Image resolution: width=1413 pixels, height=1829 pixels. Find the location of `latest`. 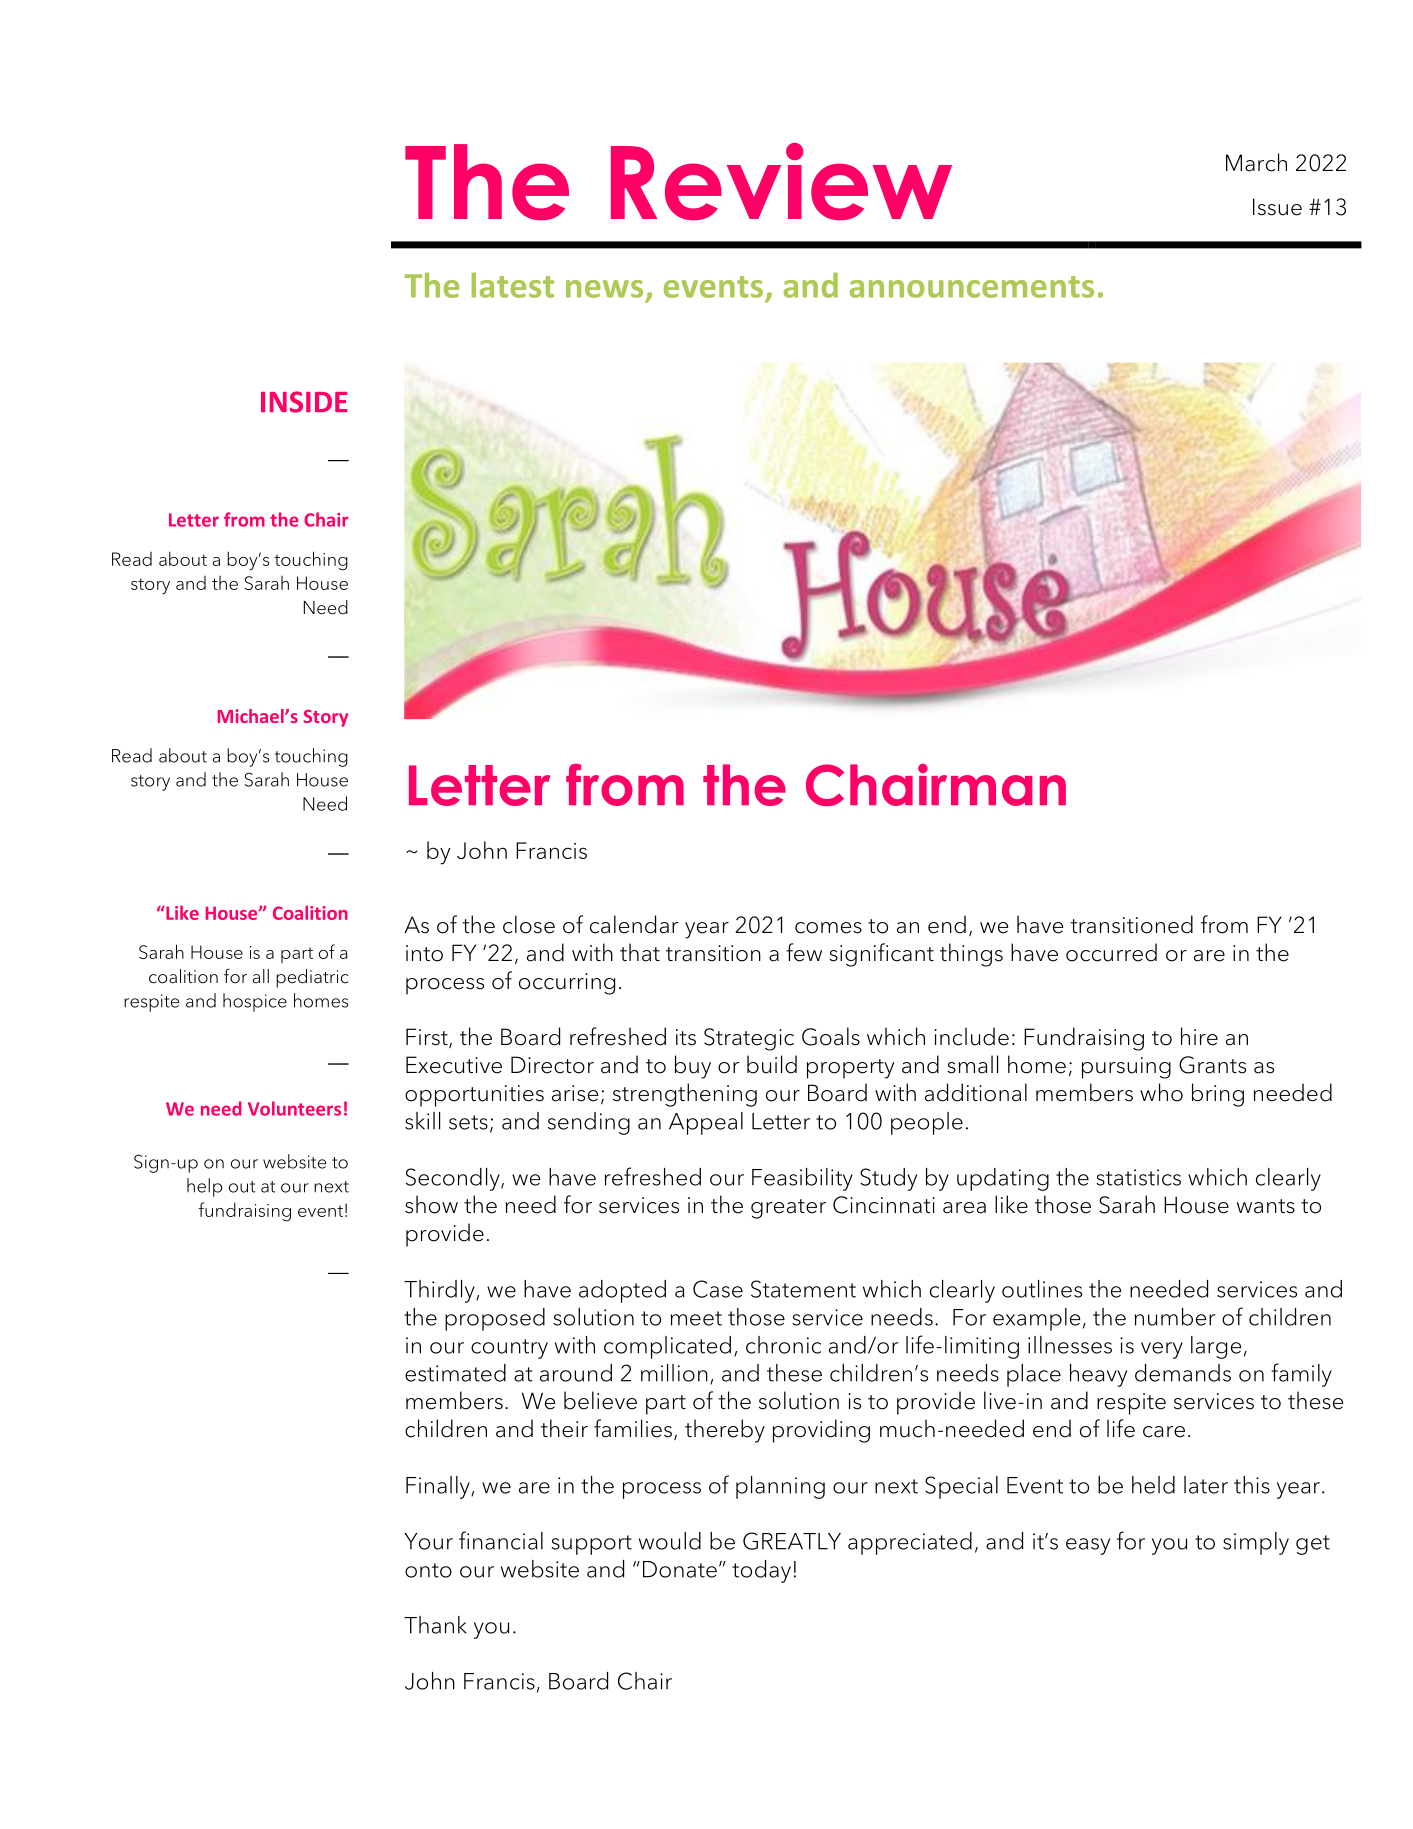

latest is located at coordinates (512, 285).
